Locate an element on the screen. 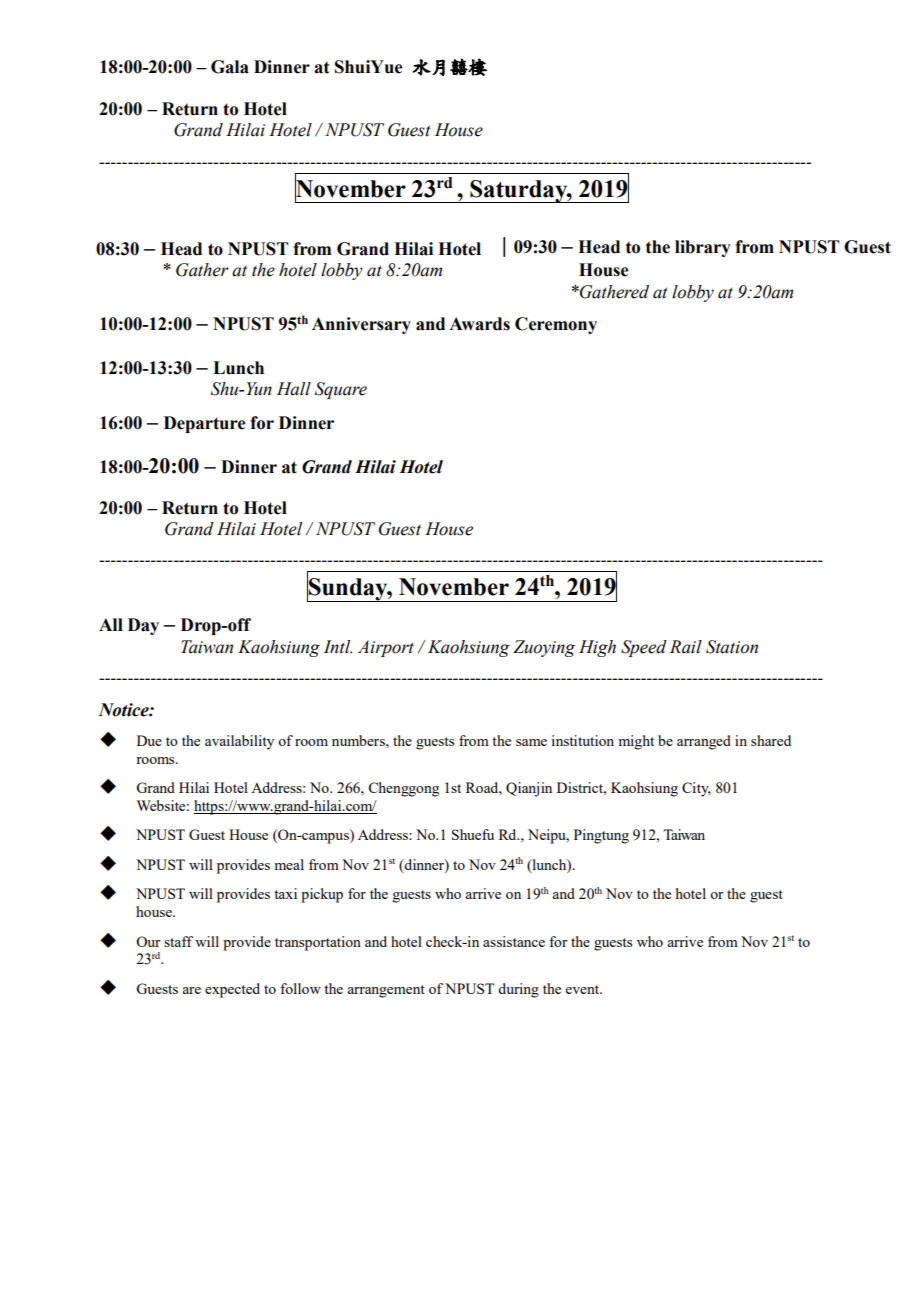 The image size is (924, 1308). assistance is located at coordinates (514, 941).
